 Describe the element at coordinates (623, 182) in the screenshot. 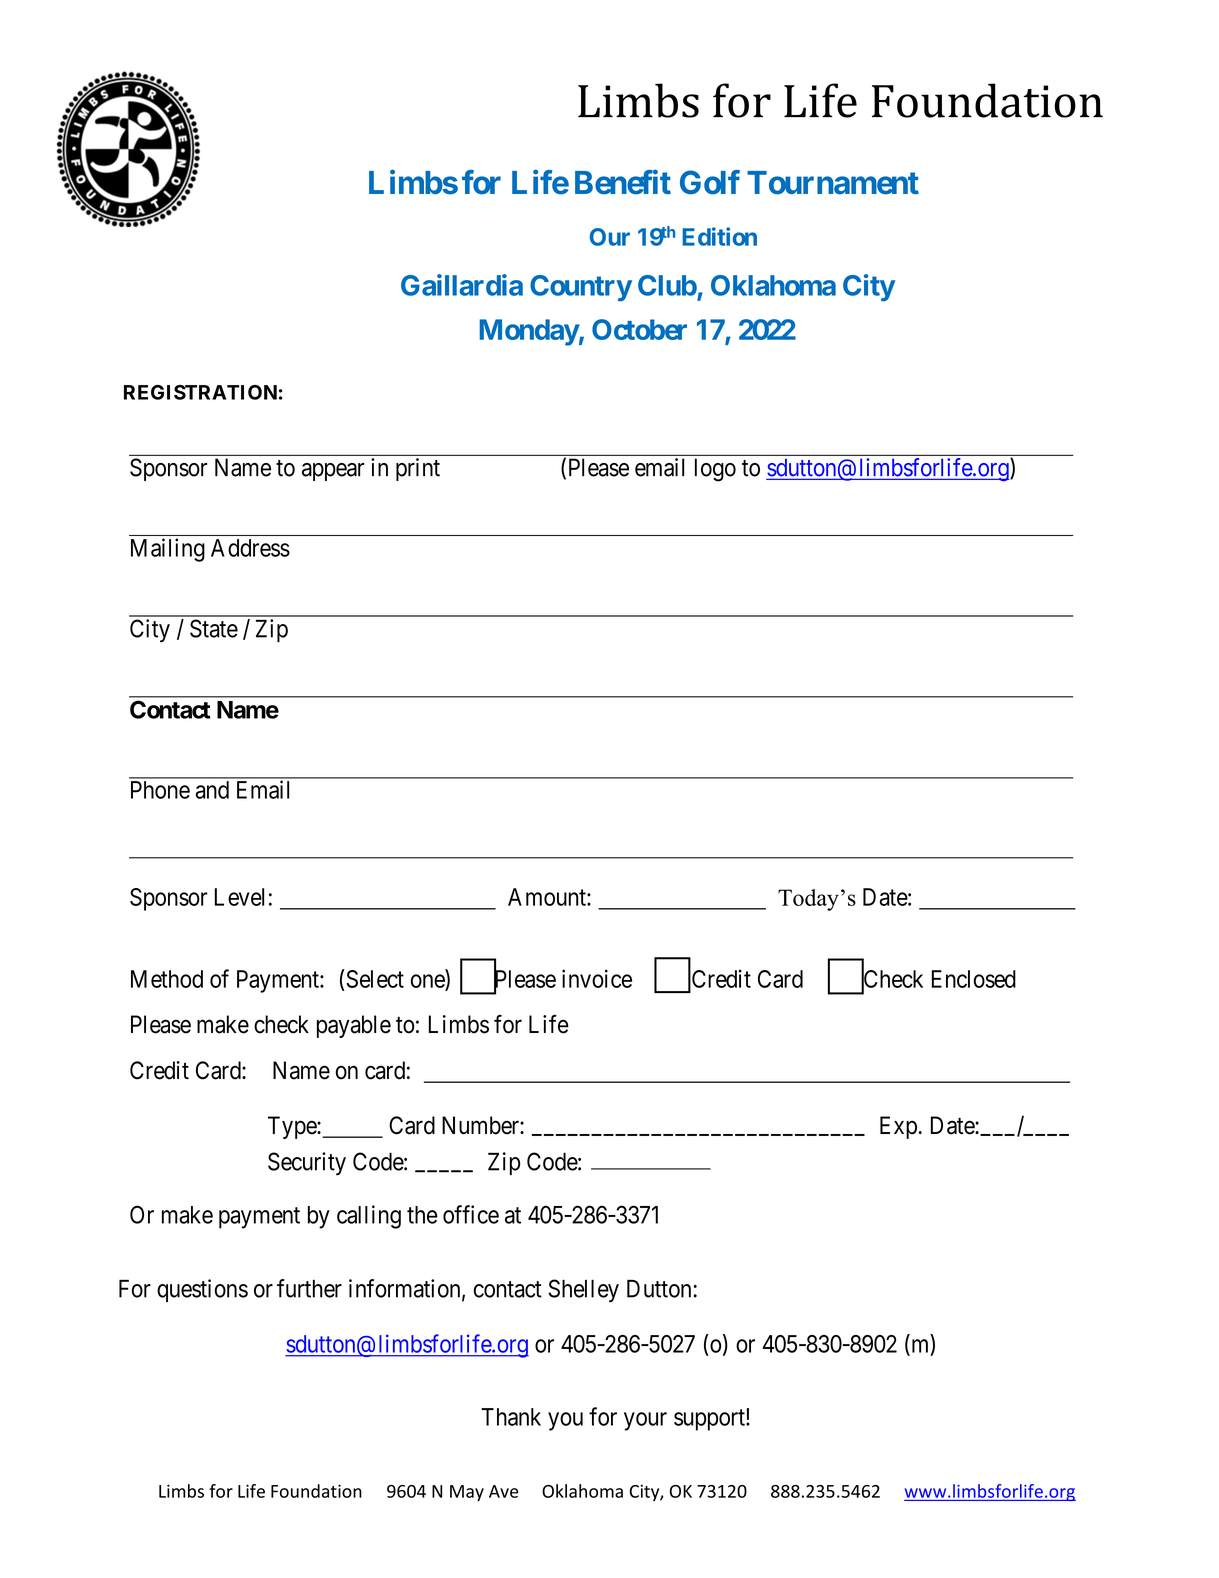

I see `Benefit` at that location.
